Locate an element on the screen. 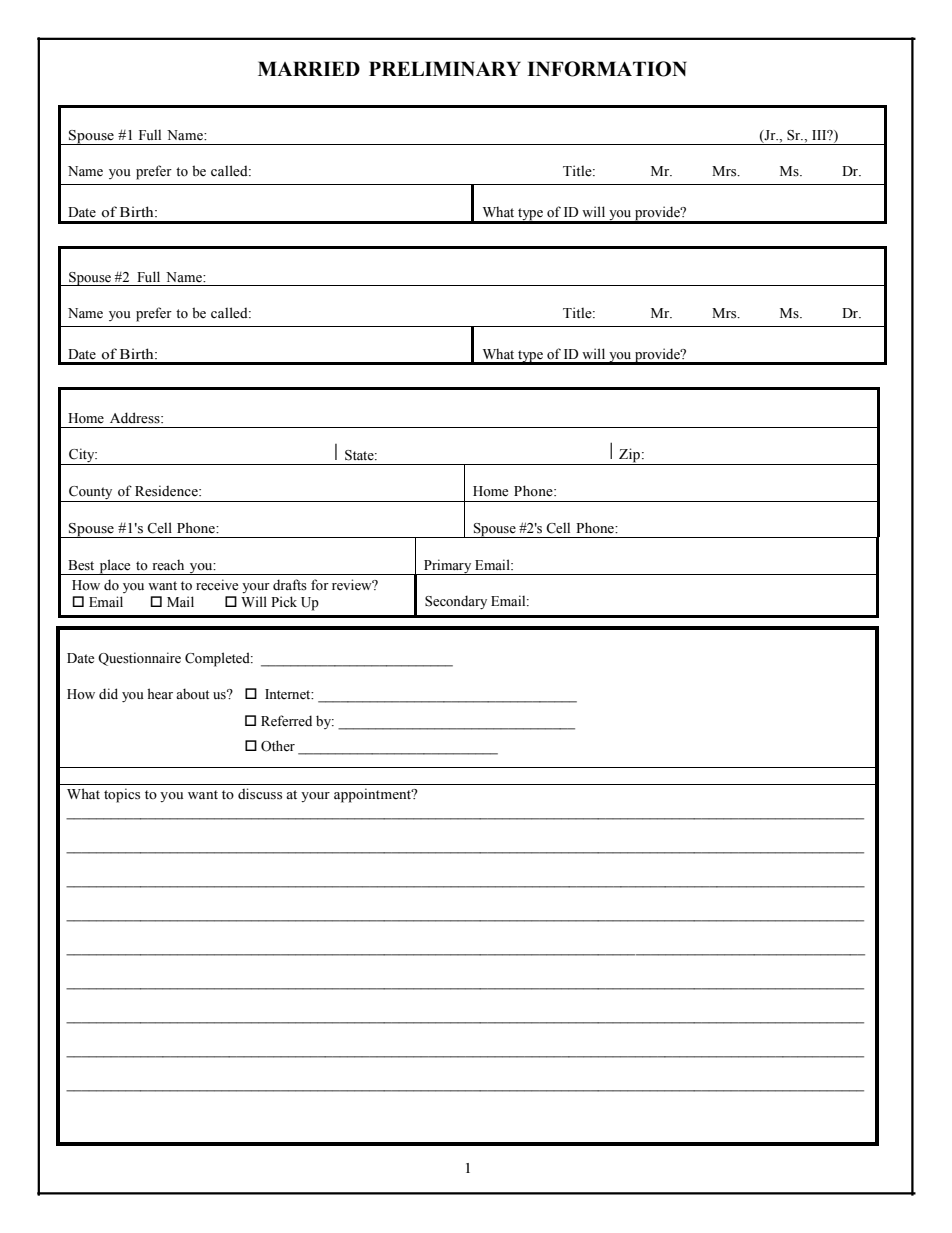 The height and width of the screenshot is (1233, 952). topics is located at coordinates (122, 795).
